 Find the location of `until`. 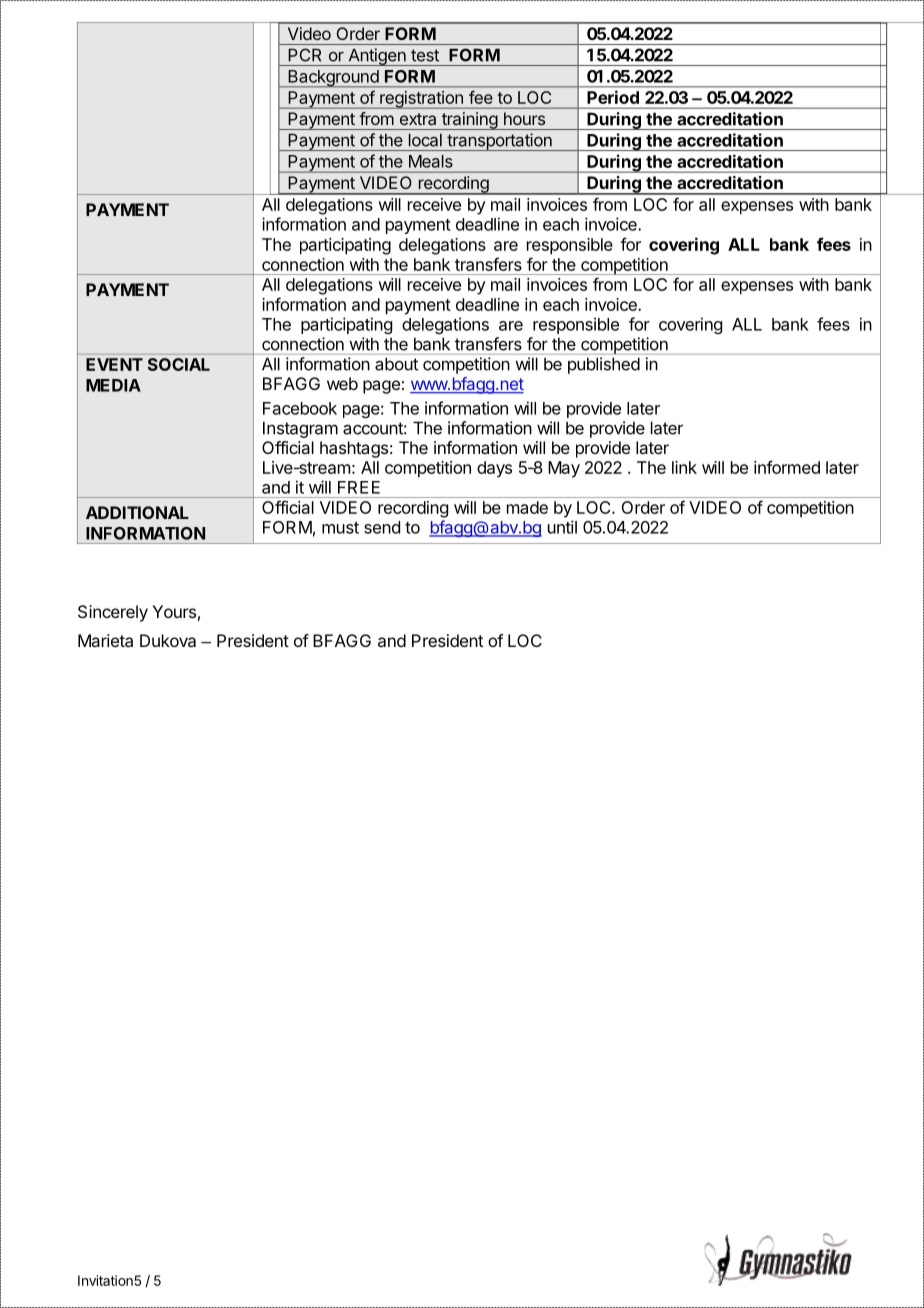

until is located at coordinates (562, 527).
